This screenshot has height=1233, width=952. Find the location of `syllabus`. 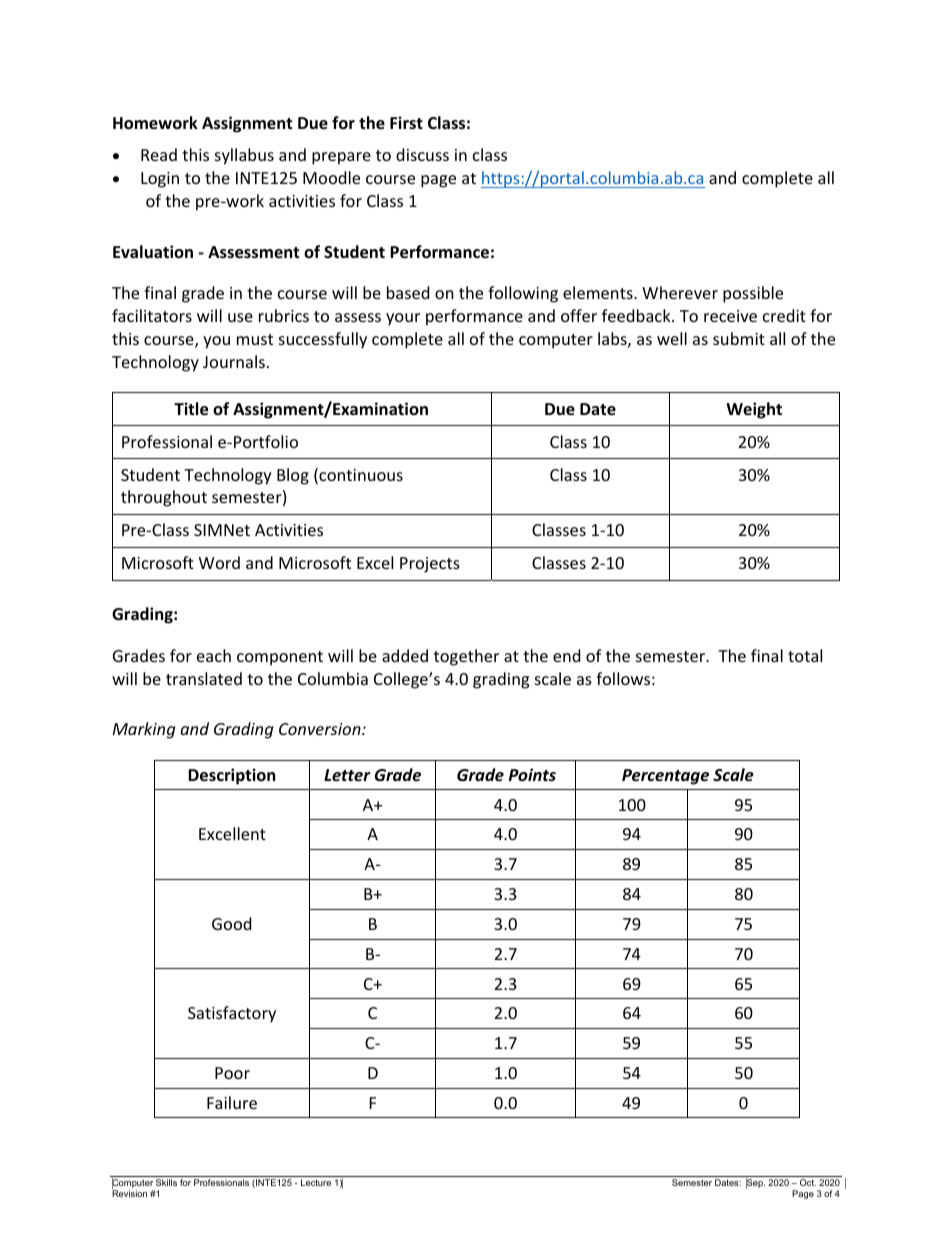

syllabus is located at coordinates (244, 156).
